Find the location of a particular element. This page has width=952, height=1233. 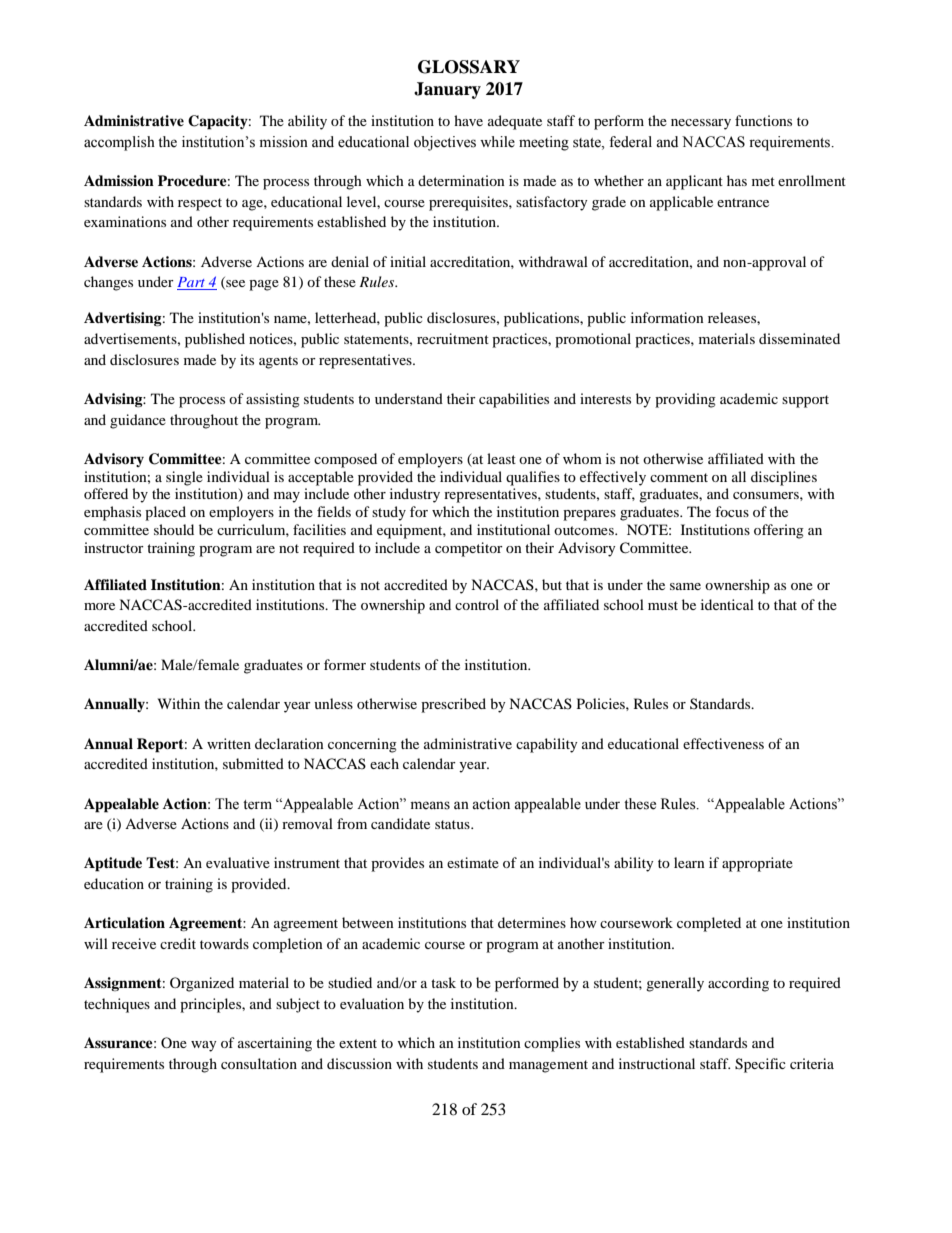

estimate is located at coordinates (473, 862).
